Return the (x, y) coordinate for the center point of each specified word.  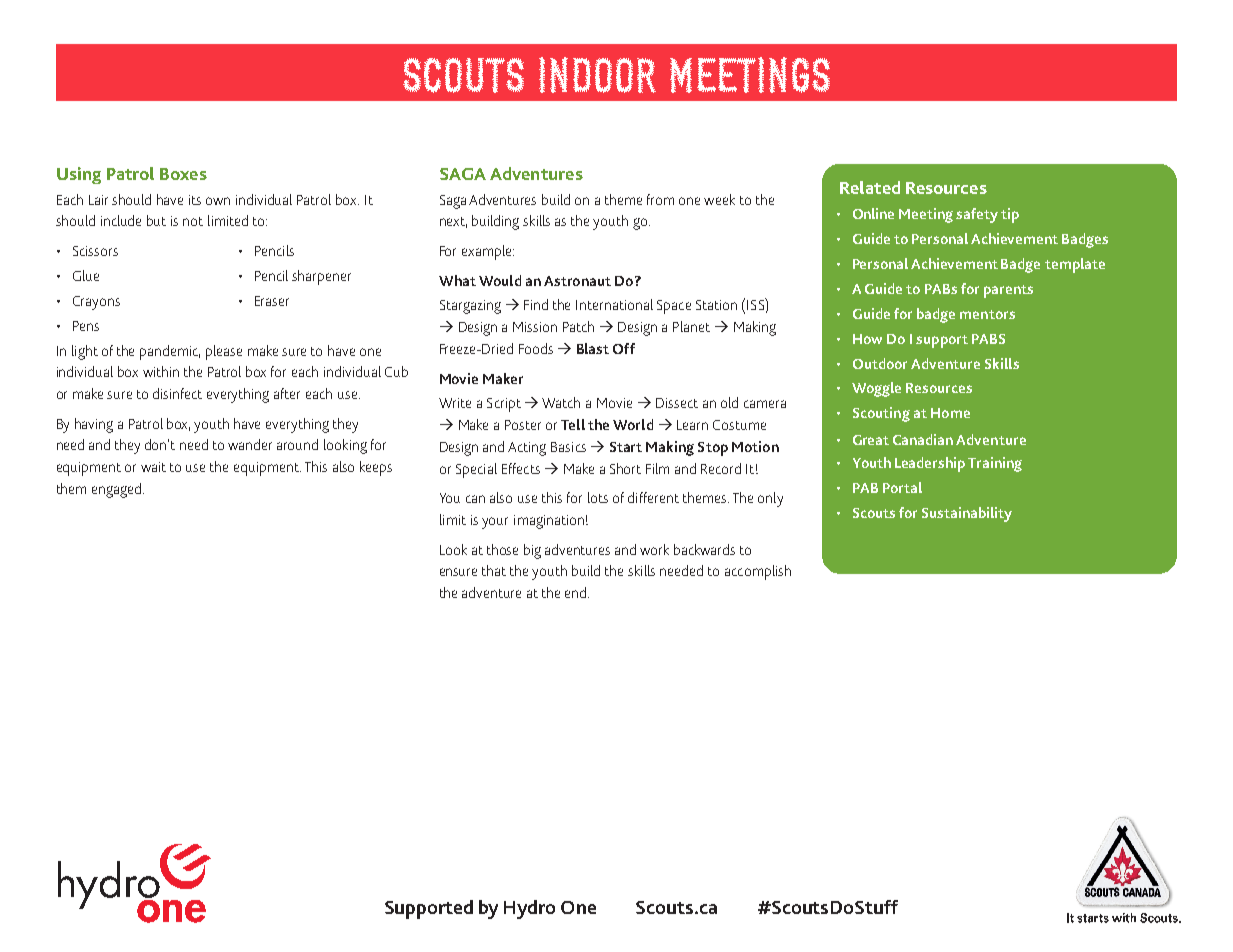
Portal (902, 487)
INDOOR (597, 75)
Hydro (529, 909)
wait (153, 467)
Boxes (183, 174)
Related (870, 187)
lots (598, 497)
